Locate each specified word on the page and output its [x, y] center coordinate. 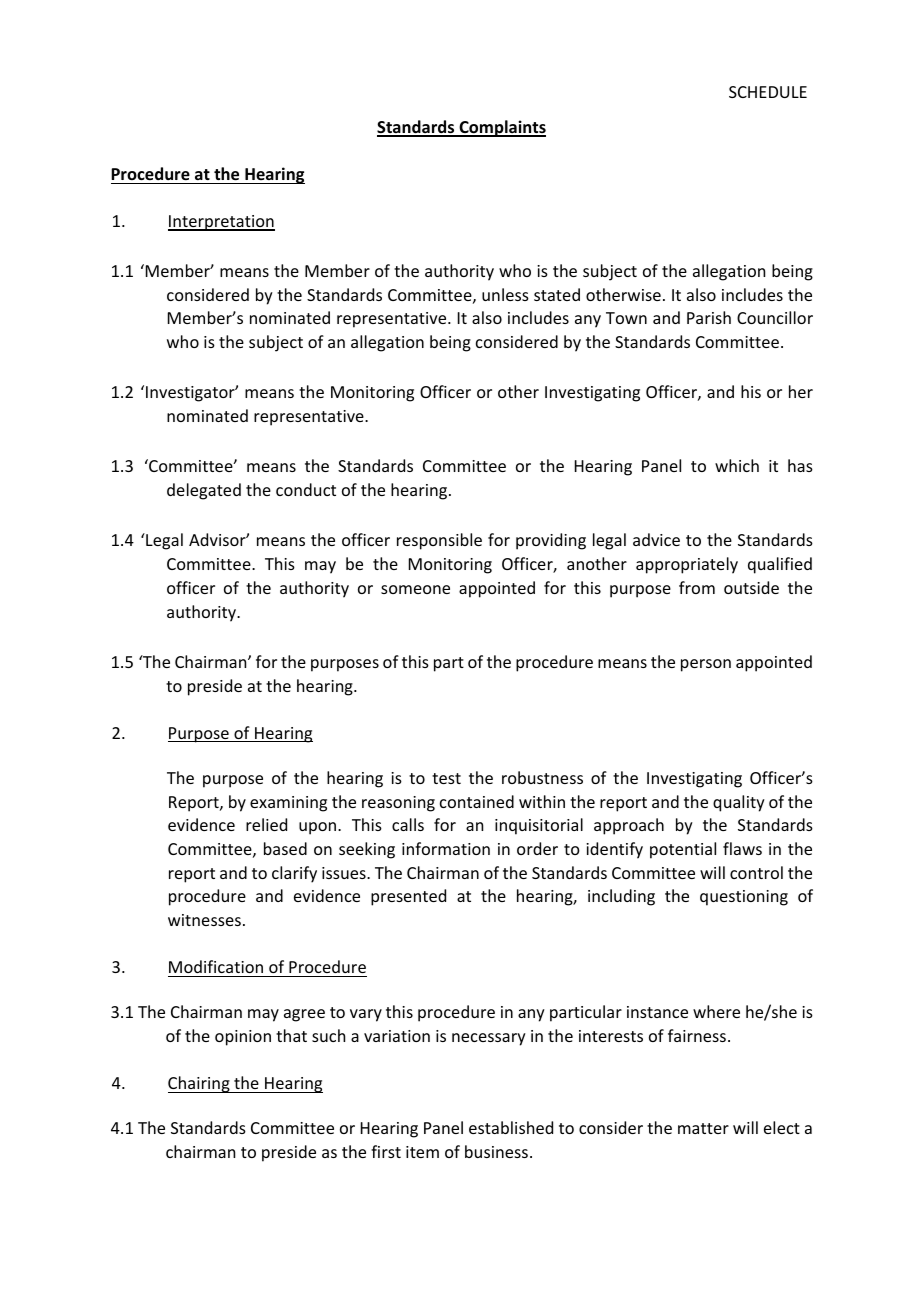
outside [751, 587]
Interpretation [221, 223]
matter [703, 1128]
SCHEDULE [768, 92]
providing [551, 541]
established [511, 1127]
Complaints [501, 128]
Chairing [200, 1084]
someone [415, 589]
